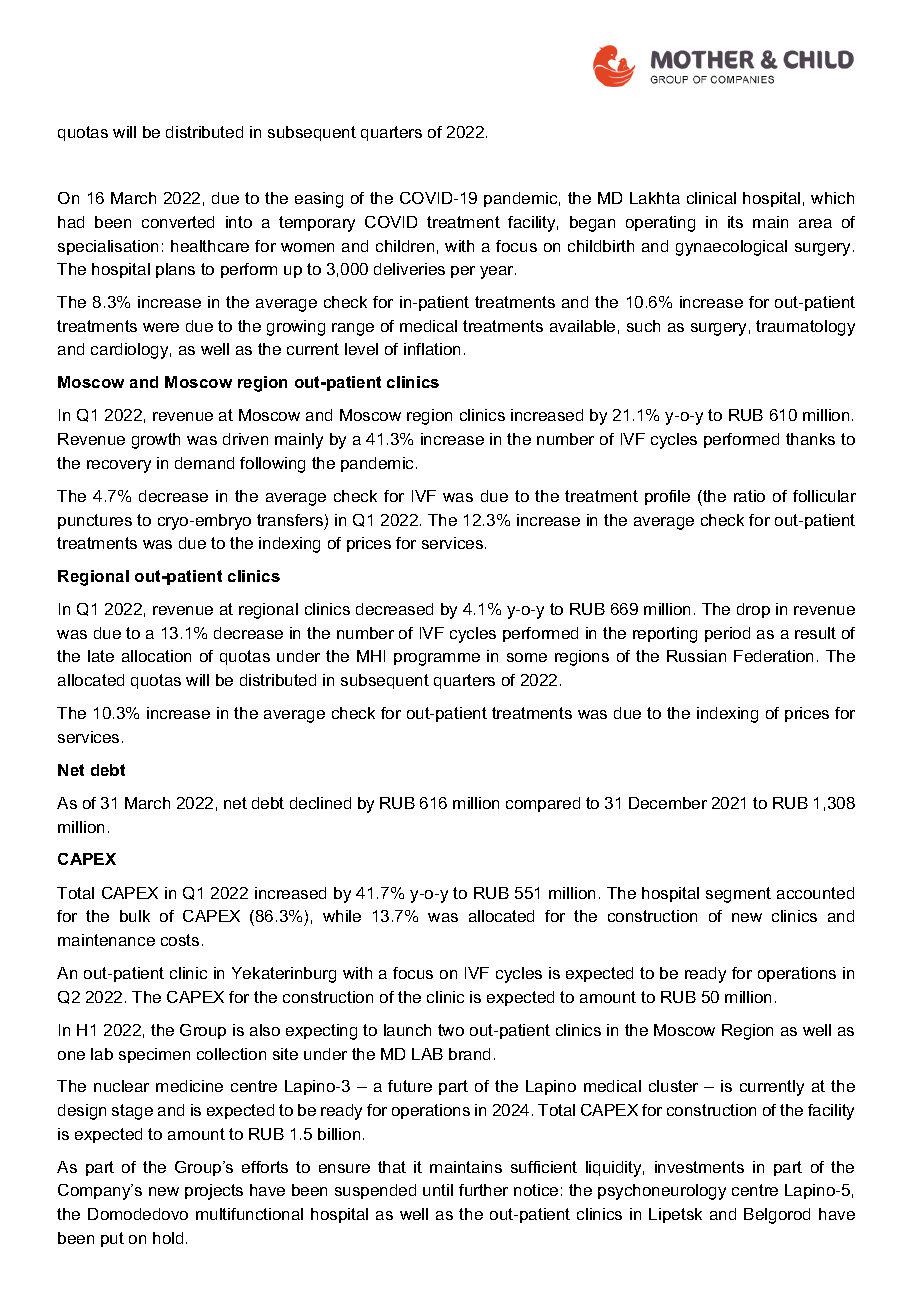  I want to click on until, so click(438, 1190).
